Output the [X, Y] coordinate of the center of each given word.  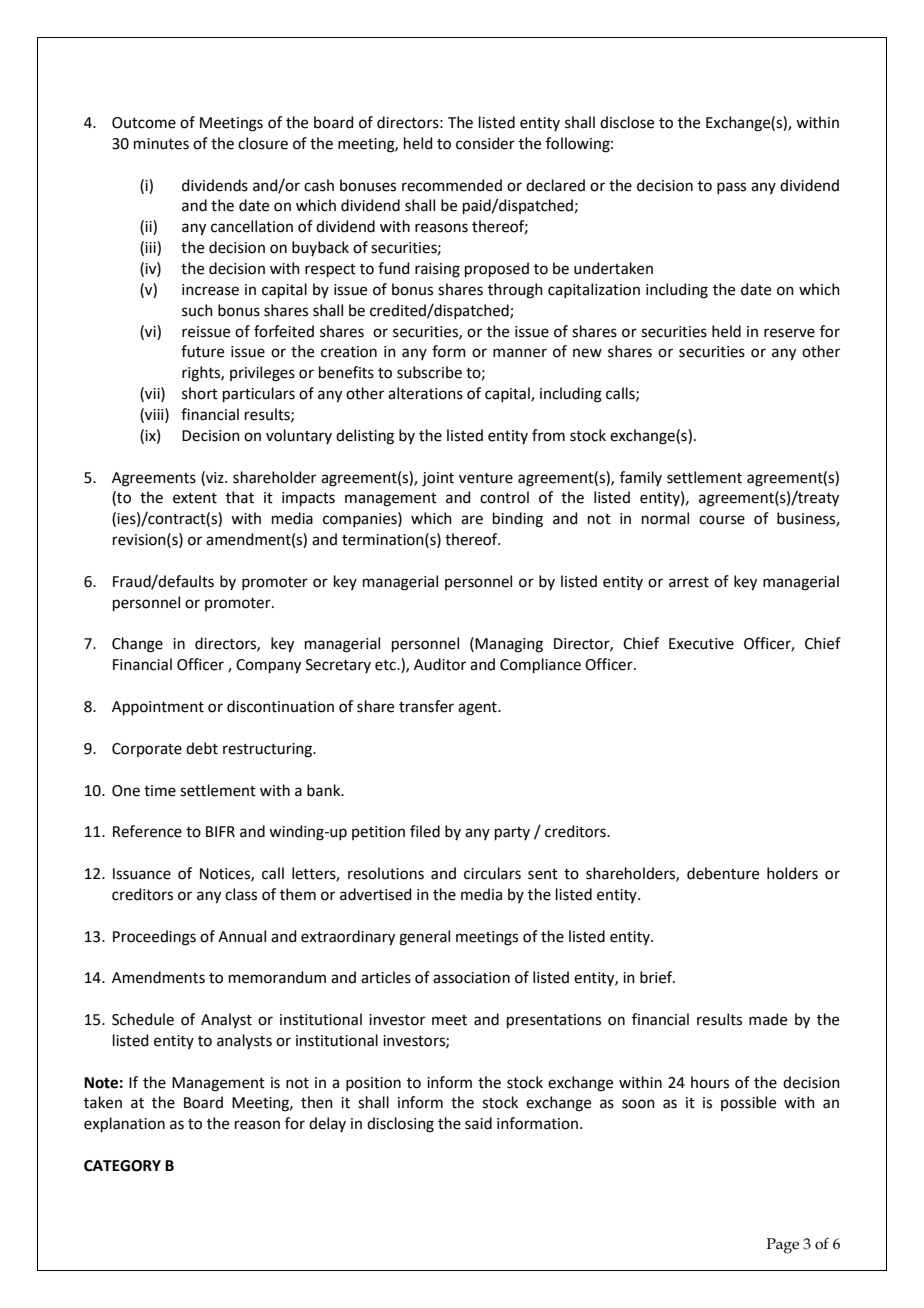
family [641, 478]
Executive [701, 644]
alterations [425, 393]
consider [485, 143]
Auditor [440, 664]
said [478, 1123]
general [424, 938]
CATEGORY [122, 1166]
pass [731, 188]
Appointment [158, 708]
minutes [161, 144]
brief [657, 977]
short [200, 393]
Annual [242, 936]
